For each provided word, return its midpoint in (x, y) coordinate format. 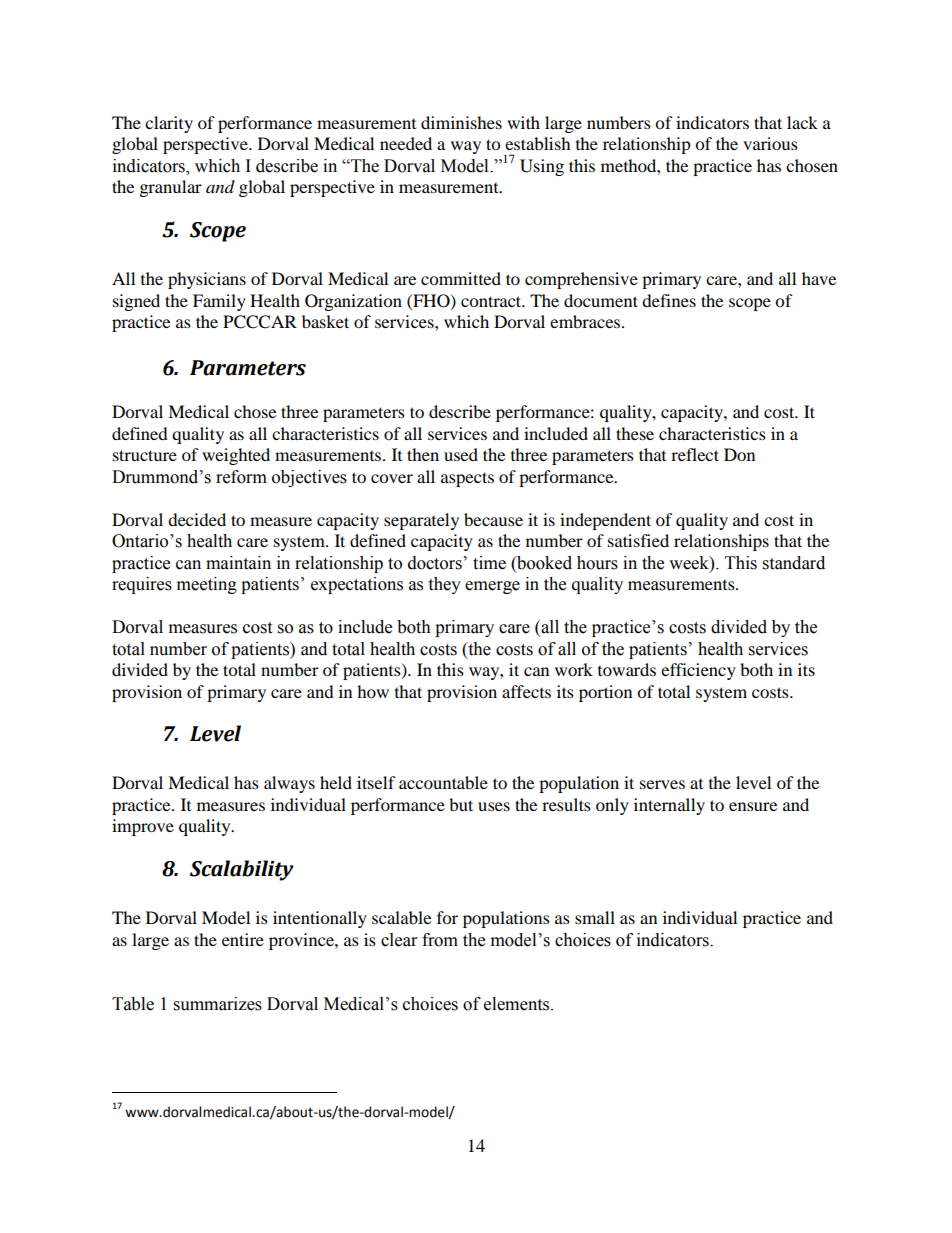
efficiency (698, 671)
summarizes (218, 1004)
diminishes (461, 122)
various (770, 143)
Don (739, 454)
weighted (236, 456)
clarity (169, 124)
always (289, 784)
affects (526, 691)
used (461, 454)
